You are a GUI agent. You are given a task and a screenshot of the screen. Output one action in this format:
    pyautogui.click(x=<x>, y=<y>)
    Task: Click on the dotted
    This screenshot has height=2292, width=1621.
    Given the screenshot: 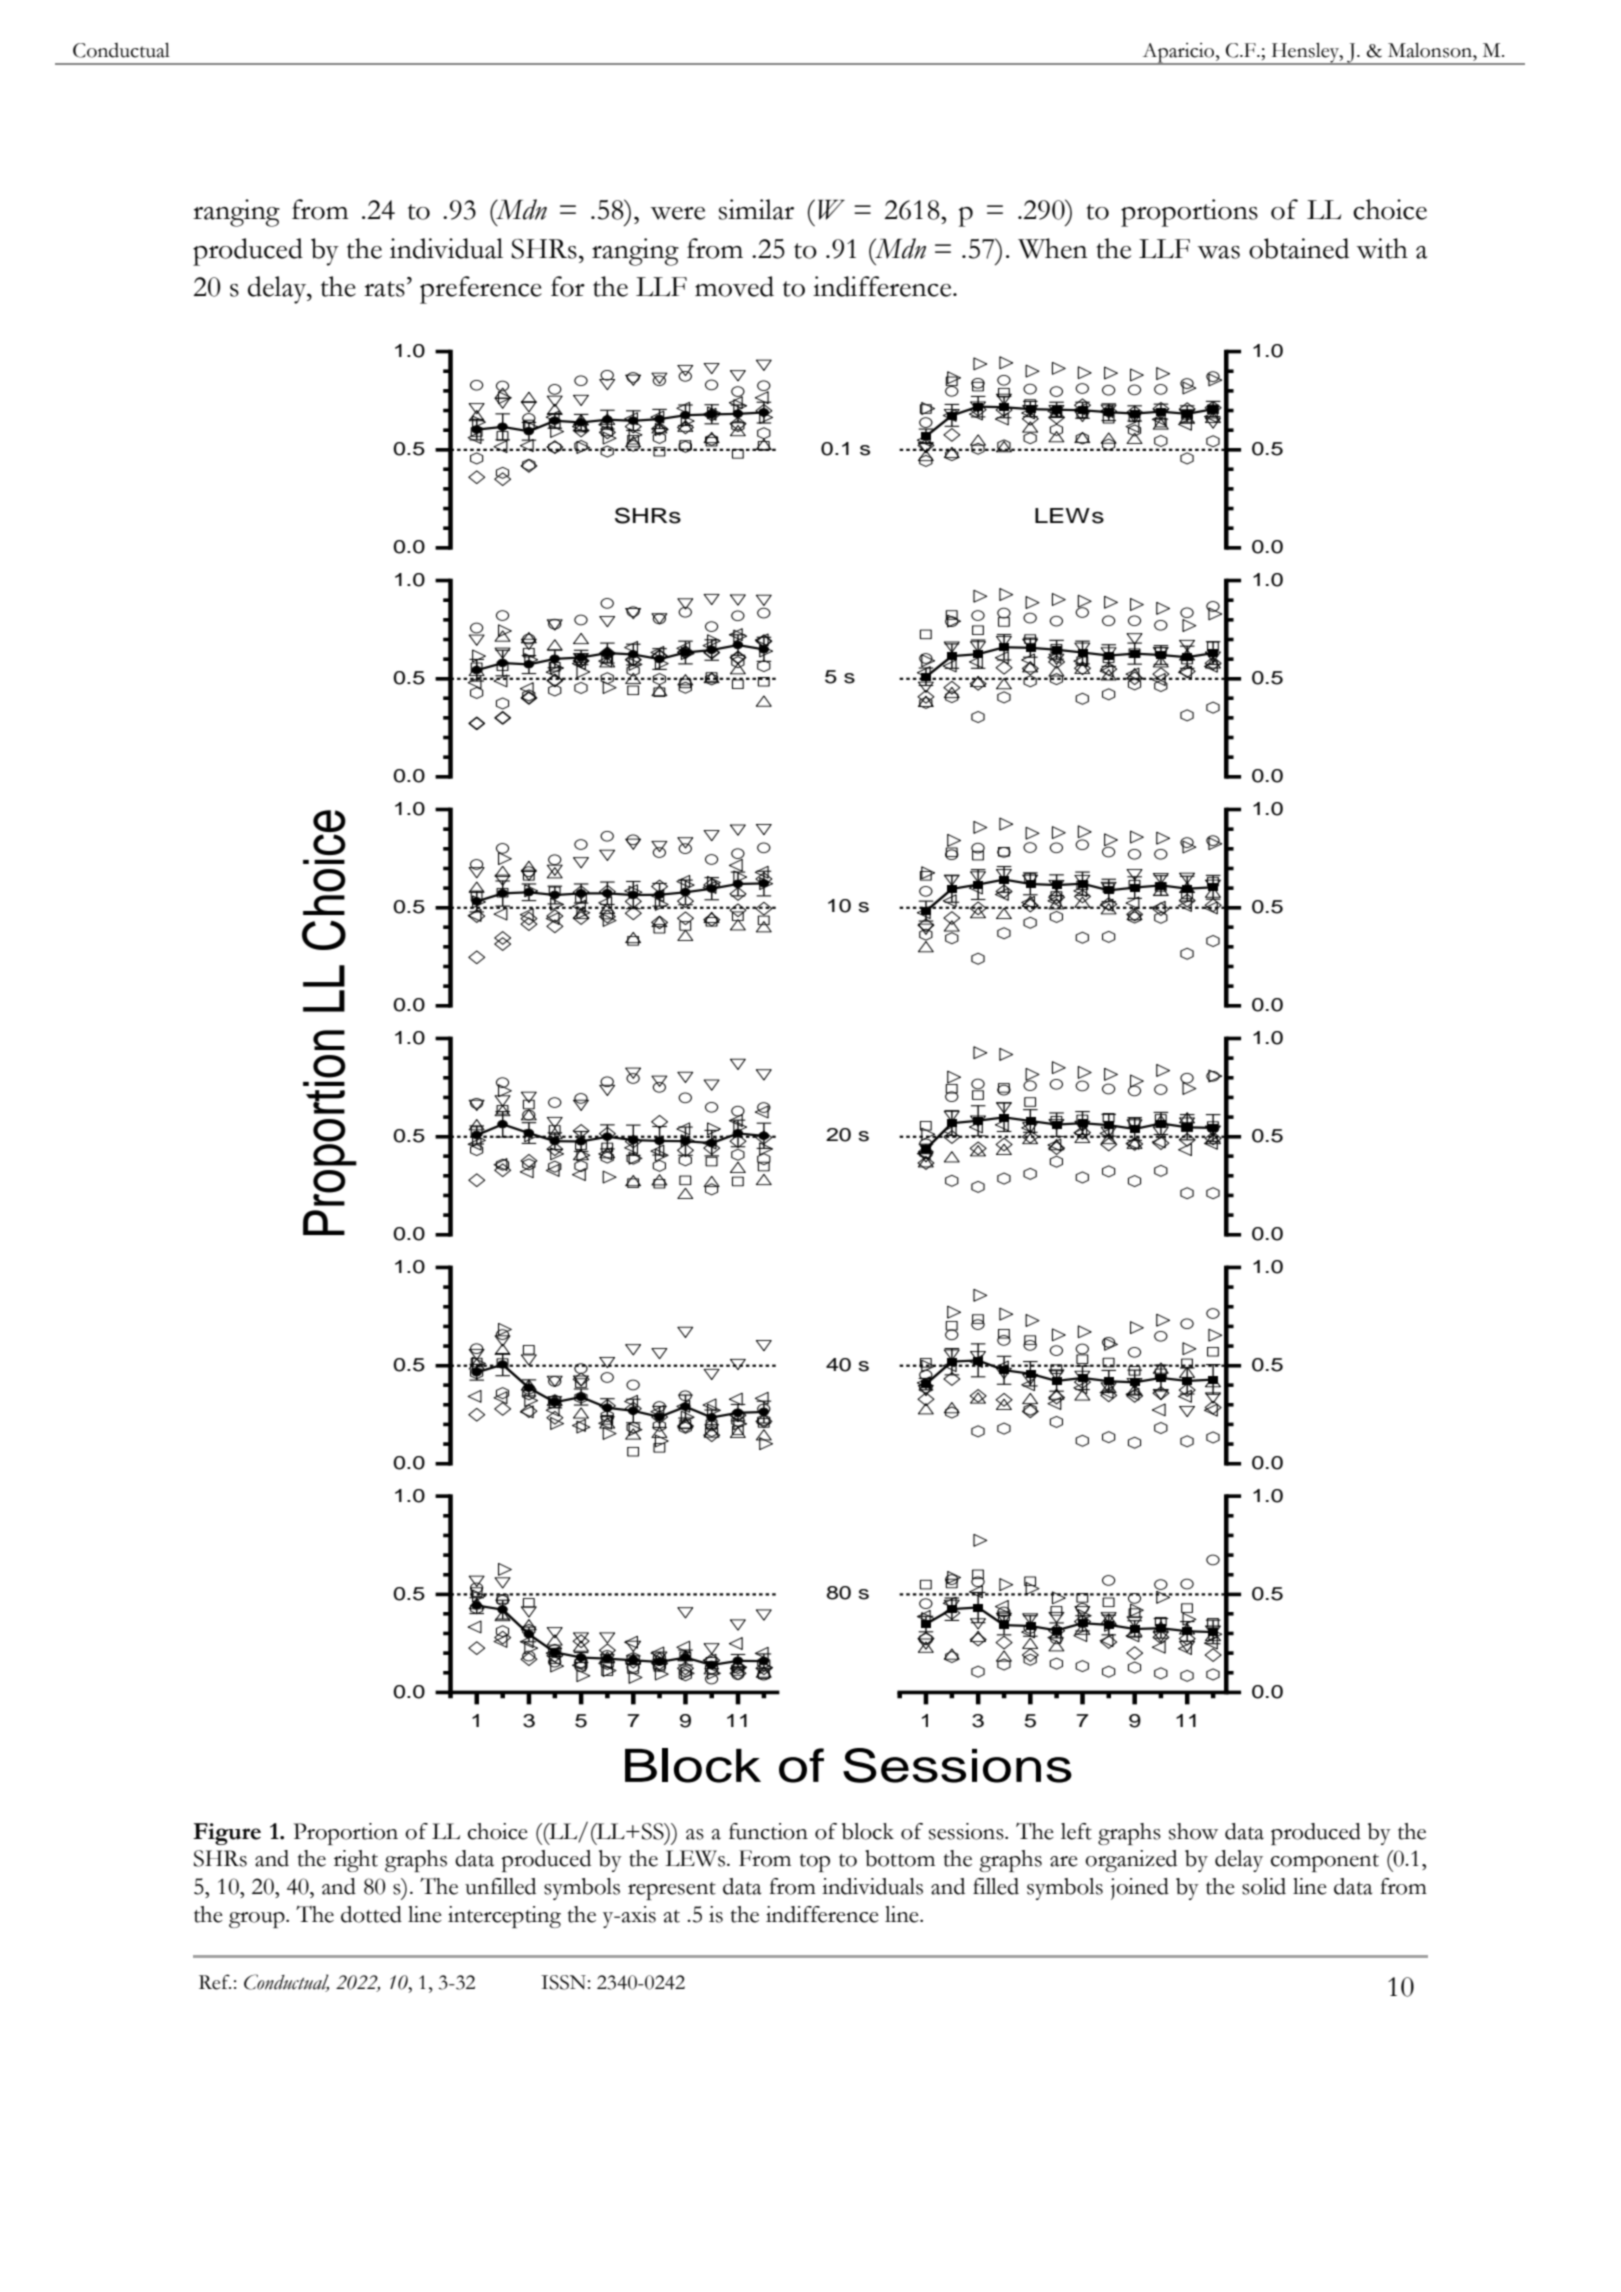 What is the action you would take?
    pyautogui.click(x=371, y=1914)
